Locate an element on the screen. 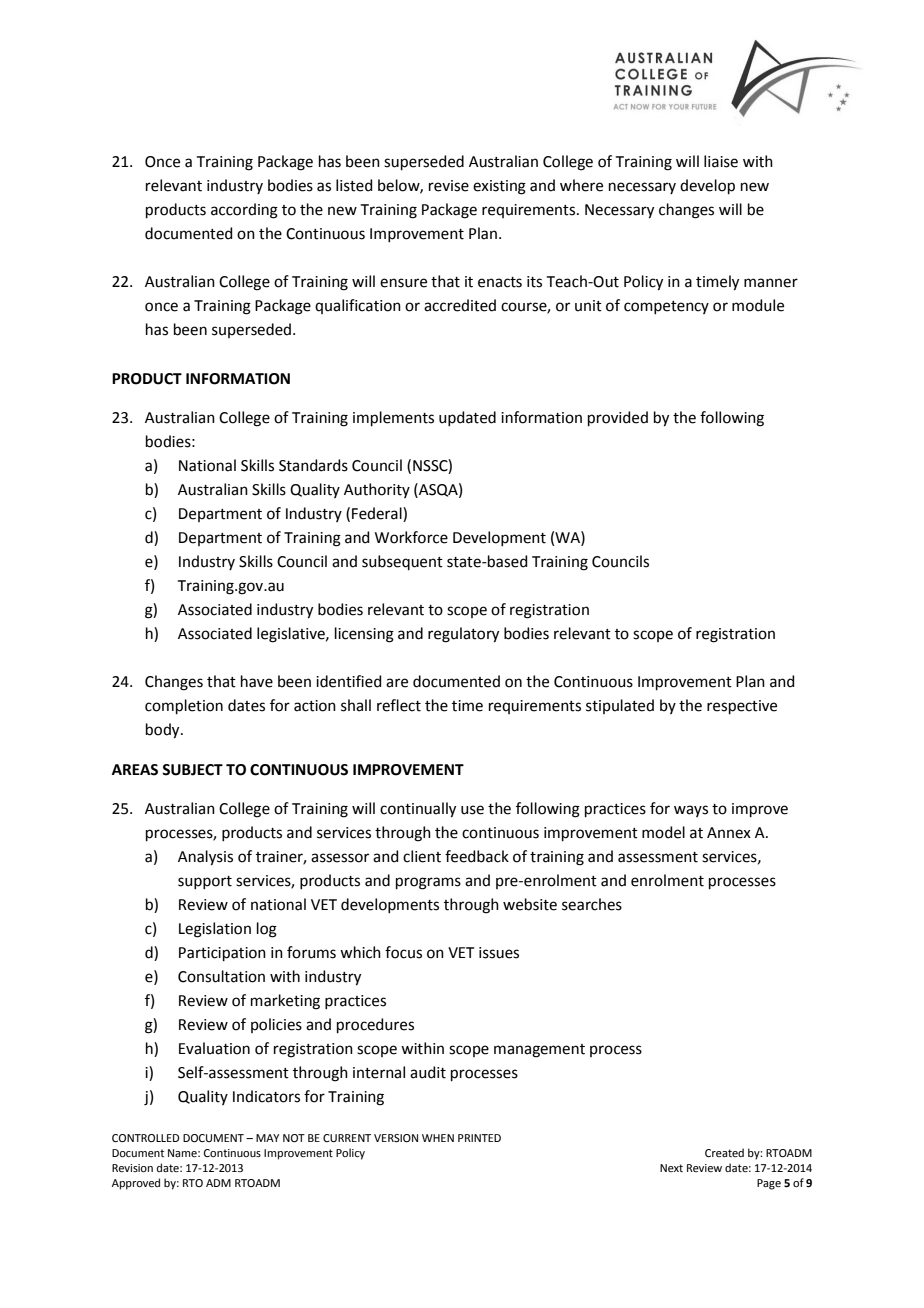 This screenshot has width=924, height=1308. liaise is located at coordinates (721, 161).
